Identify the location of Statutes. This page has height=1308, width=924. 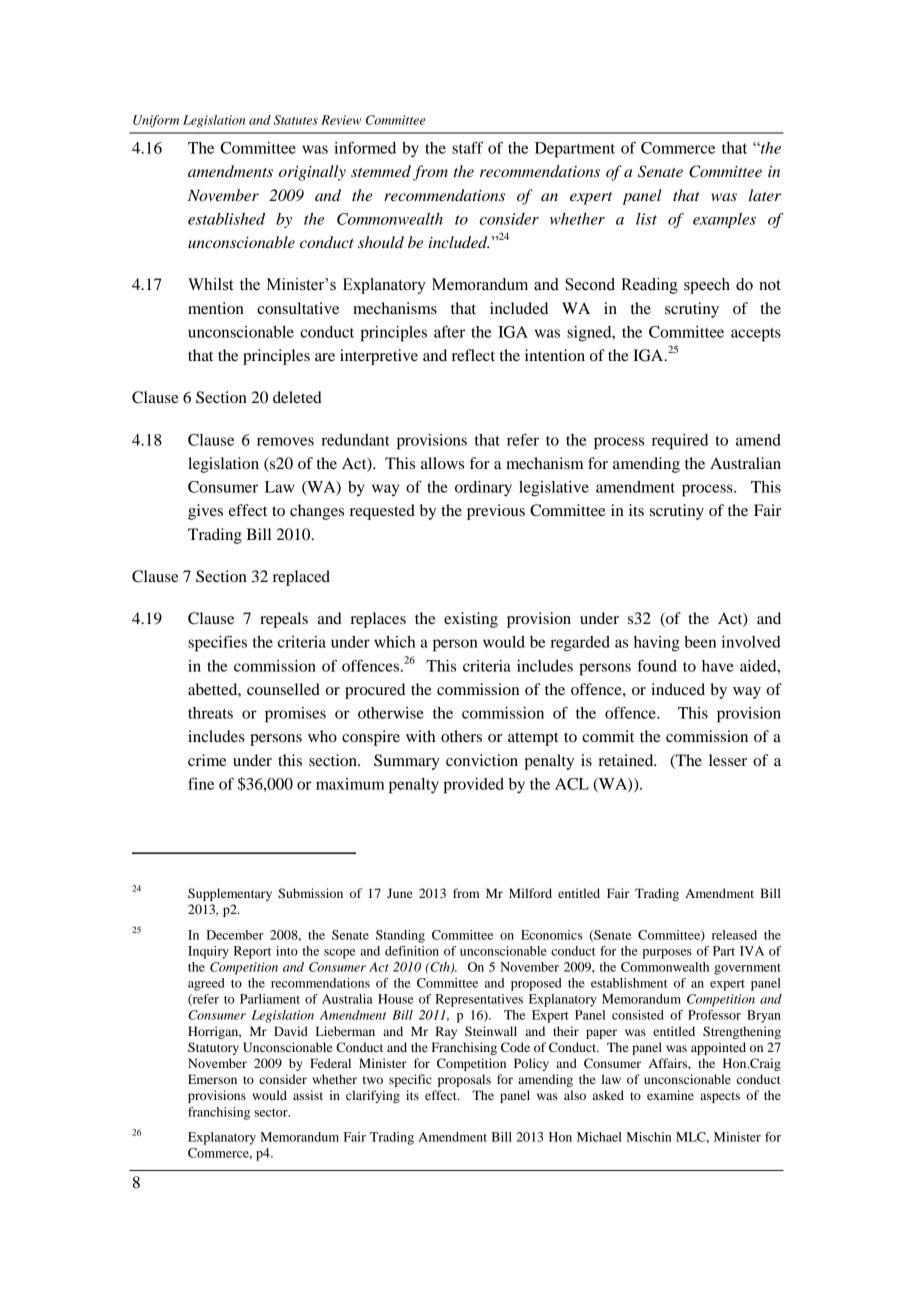
(296, 120).
